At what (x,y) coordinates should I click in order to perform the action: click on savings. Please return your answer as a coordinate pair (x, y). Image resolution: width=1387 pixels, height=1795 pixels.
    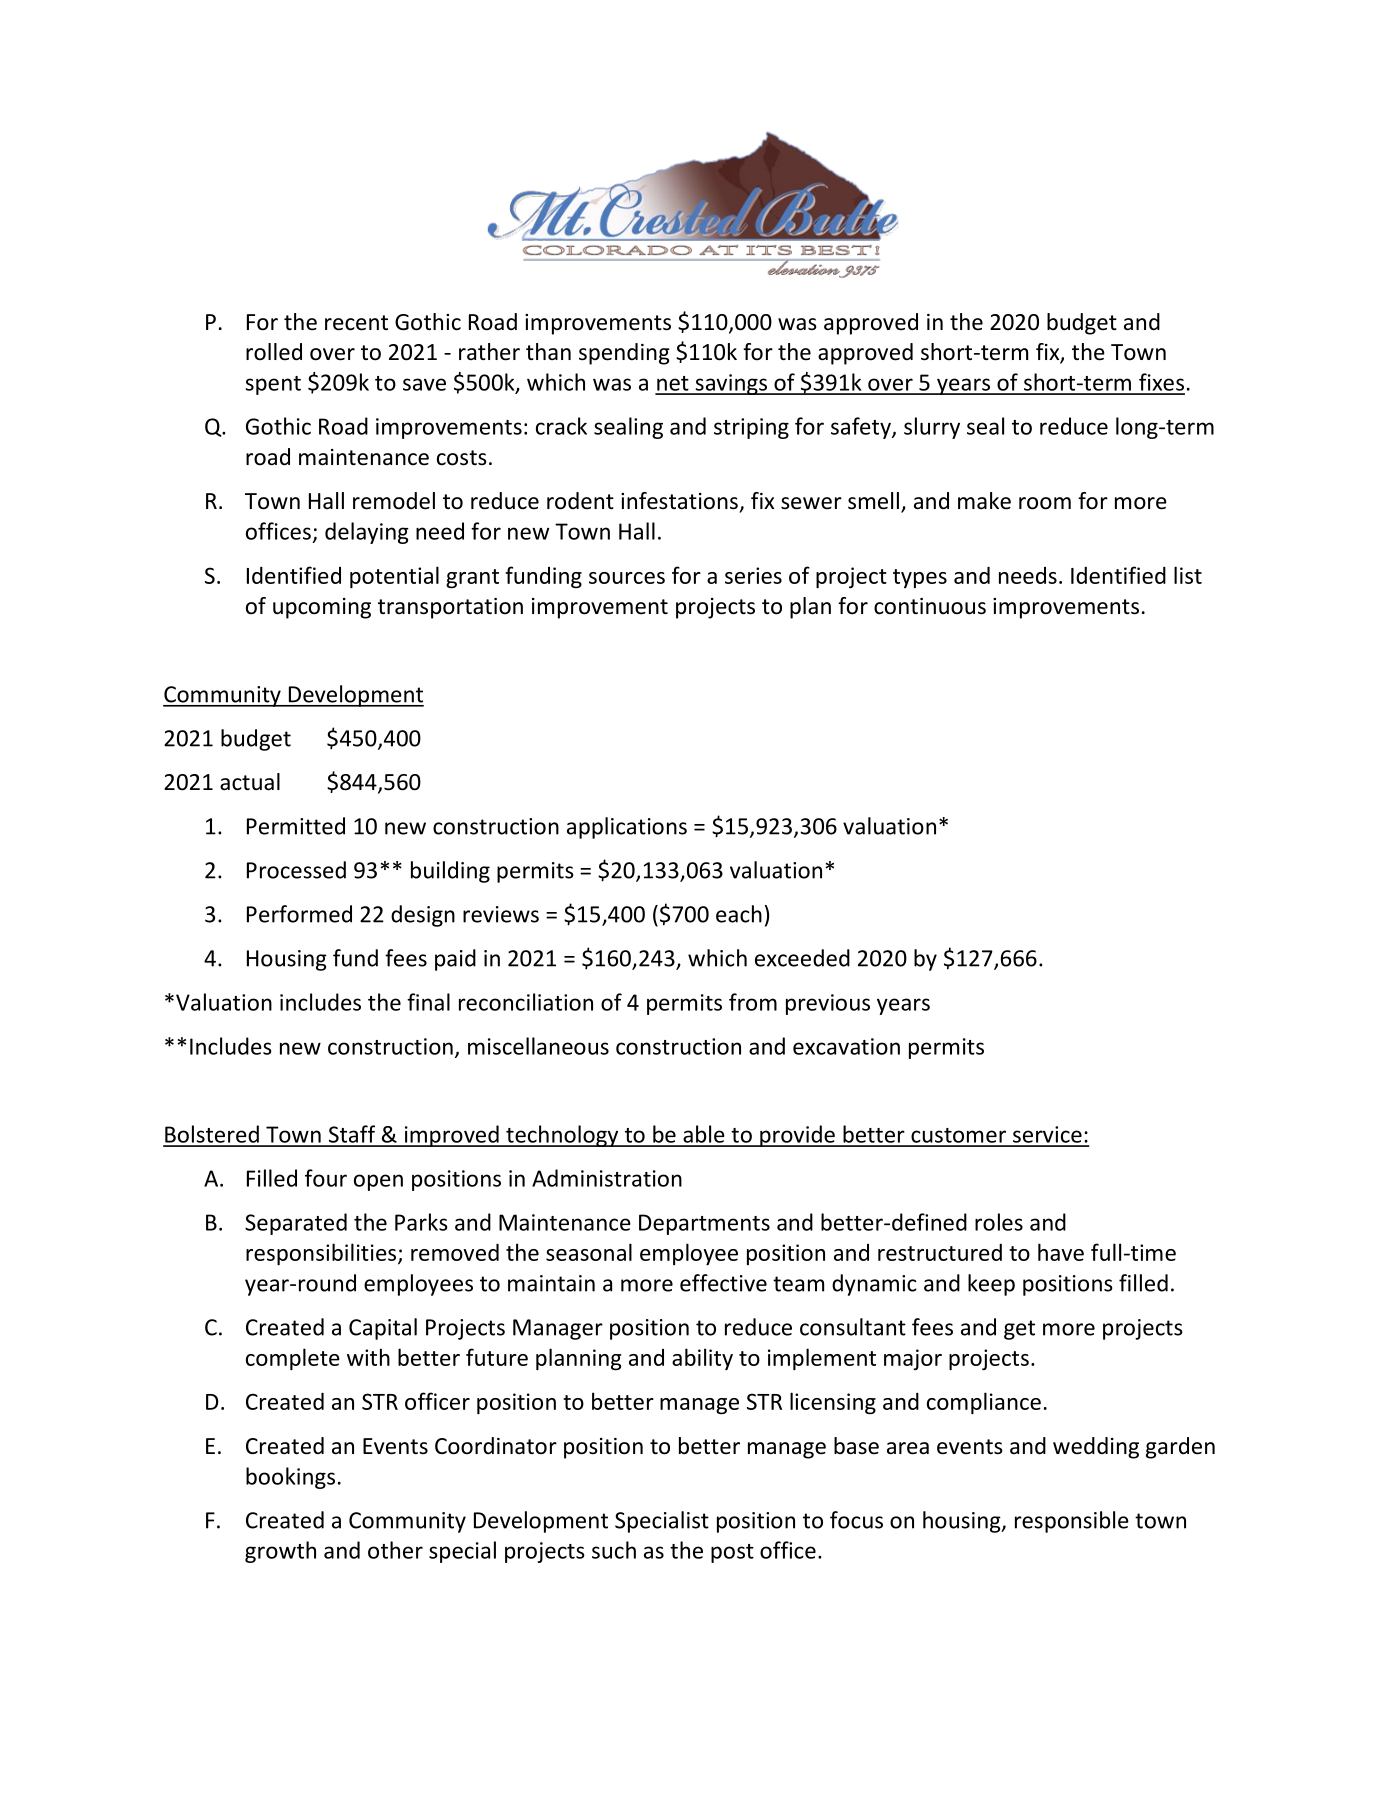
    Looking at the image, I should click on (731, 384).
